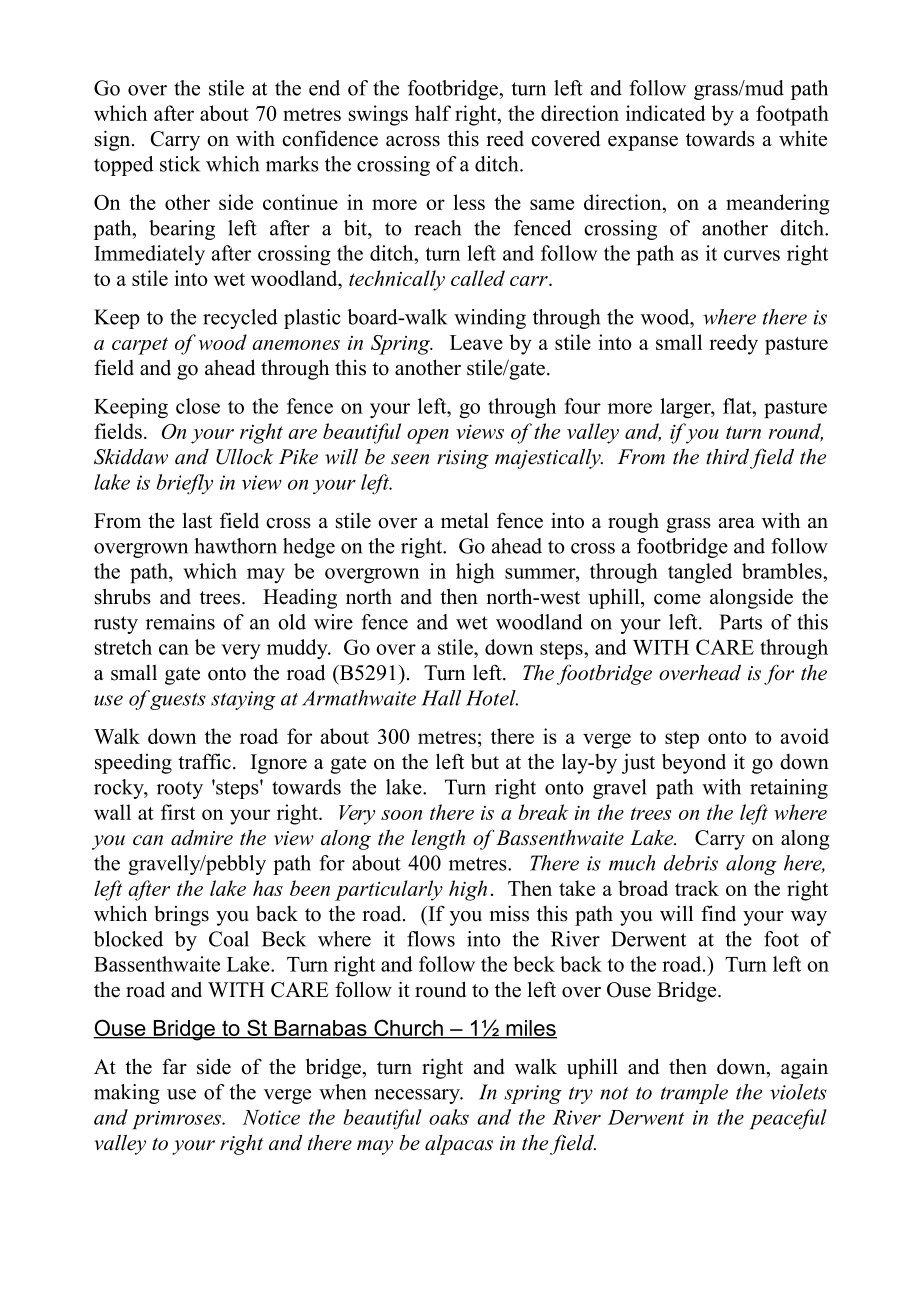 The height and width of the image is (1310, 924). I want to click on indicated, so click(666, 113).
